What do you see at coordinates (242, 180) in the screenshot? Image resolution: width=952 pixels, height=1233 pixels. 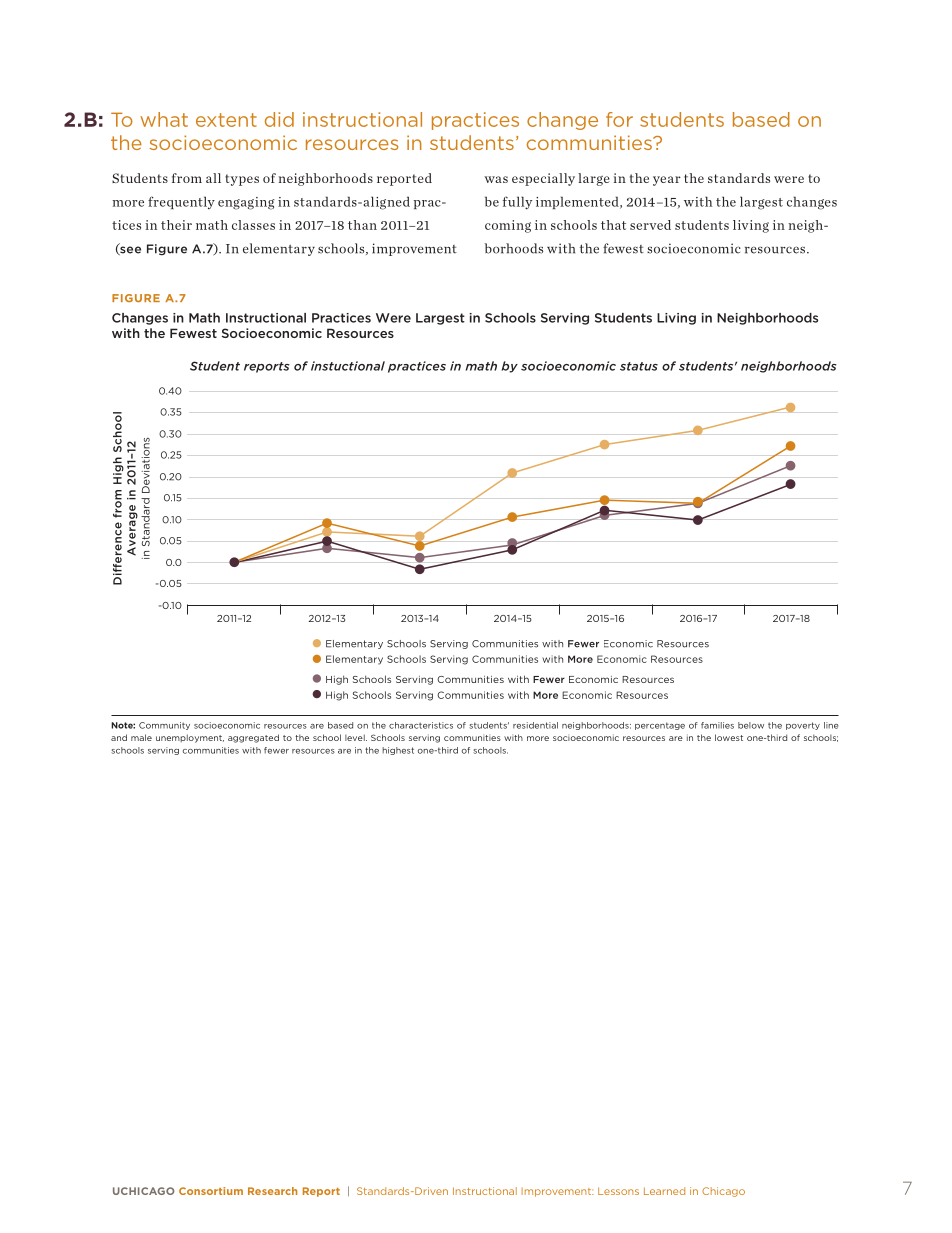 I see `types` at bounding box center [242, 180].
